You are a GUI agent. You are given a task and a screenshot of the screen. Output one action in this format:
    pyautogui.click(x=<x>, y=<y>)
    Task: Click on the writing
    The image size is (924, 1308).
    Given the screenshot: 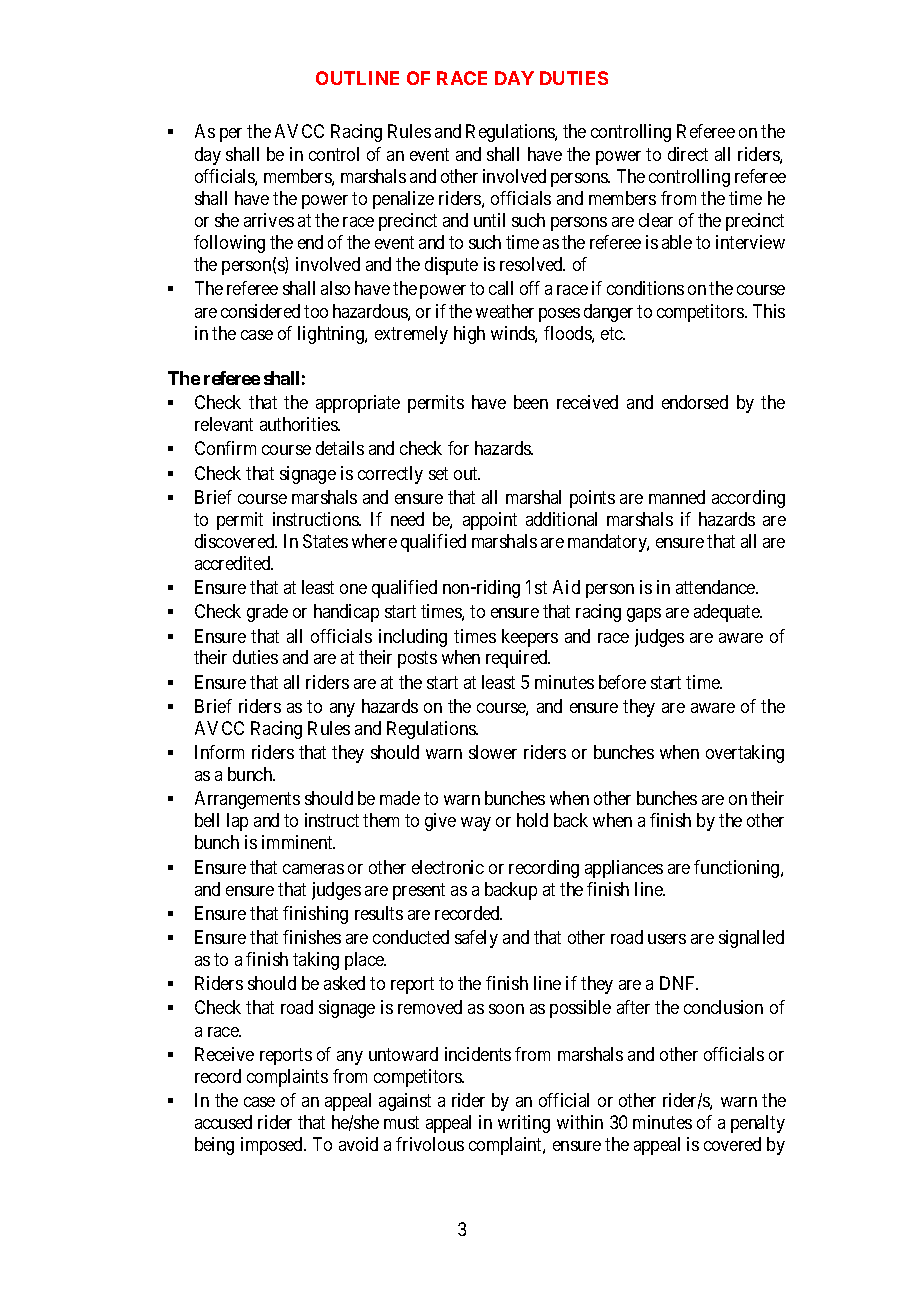 What is the action you would take?
    pyautogui.click(x=524, y=1124)
